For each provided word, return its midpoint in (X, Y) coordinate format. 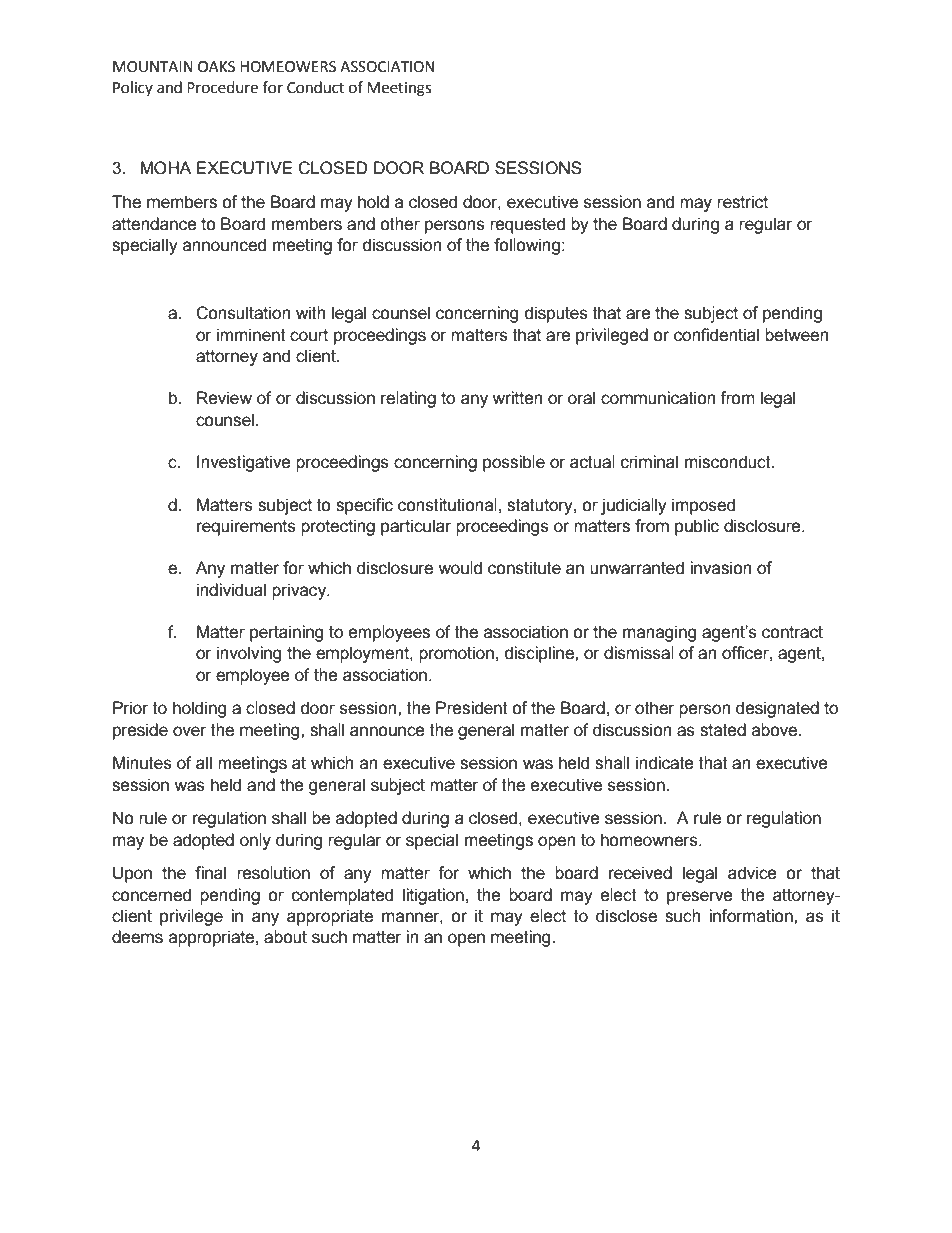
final (210, 873)
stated (723, 730)
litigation (433, 896)
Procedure (222, 87)
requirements (246, 527)
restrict (742, 202)
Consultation (243, 313)
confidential (716, 335)
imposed (703, 506)
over (190, 731)
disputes (556, 314)
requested (527, 225)
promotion (456, 654)
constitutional (447, 505)
